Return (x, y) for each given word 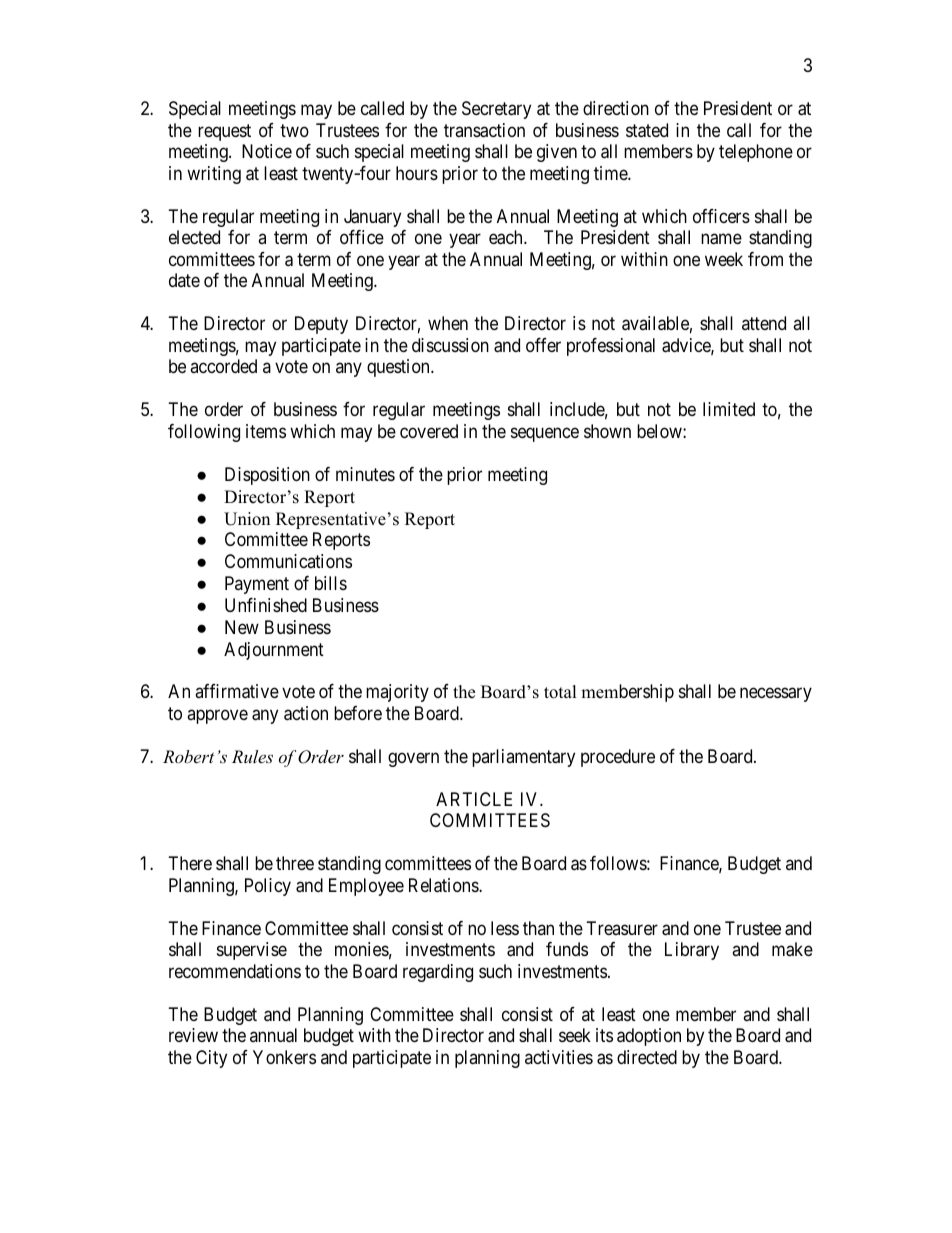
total (560, 692)
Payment (257, 585)
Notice (267, 151)
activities (559, 1057)
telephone (756, 153)
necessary (776, 695)
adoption (649, 1037)
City (211, 1059)
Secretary (496, 110)
